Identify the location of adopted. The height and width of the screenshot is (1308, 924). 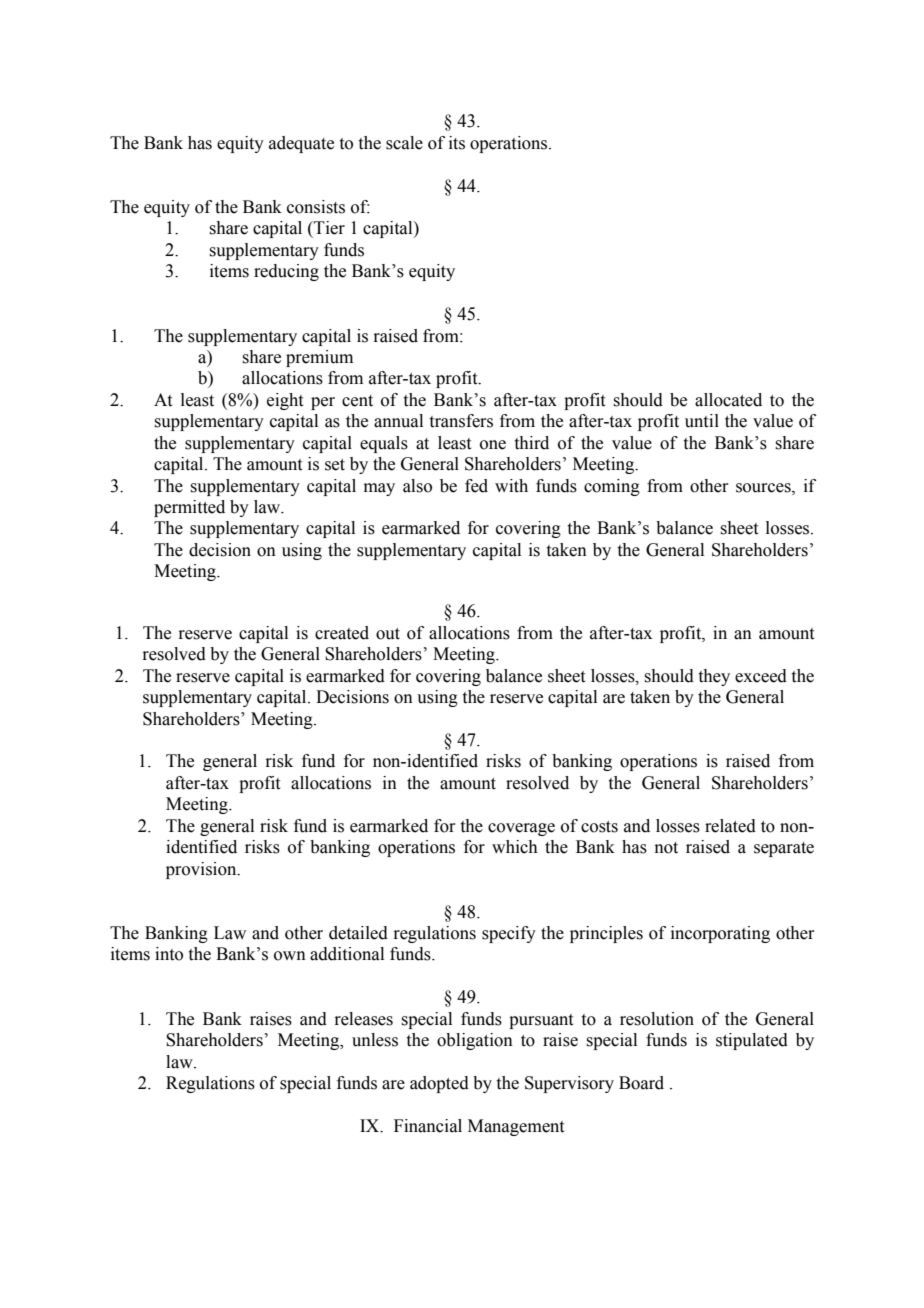
(439, 1084).
